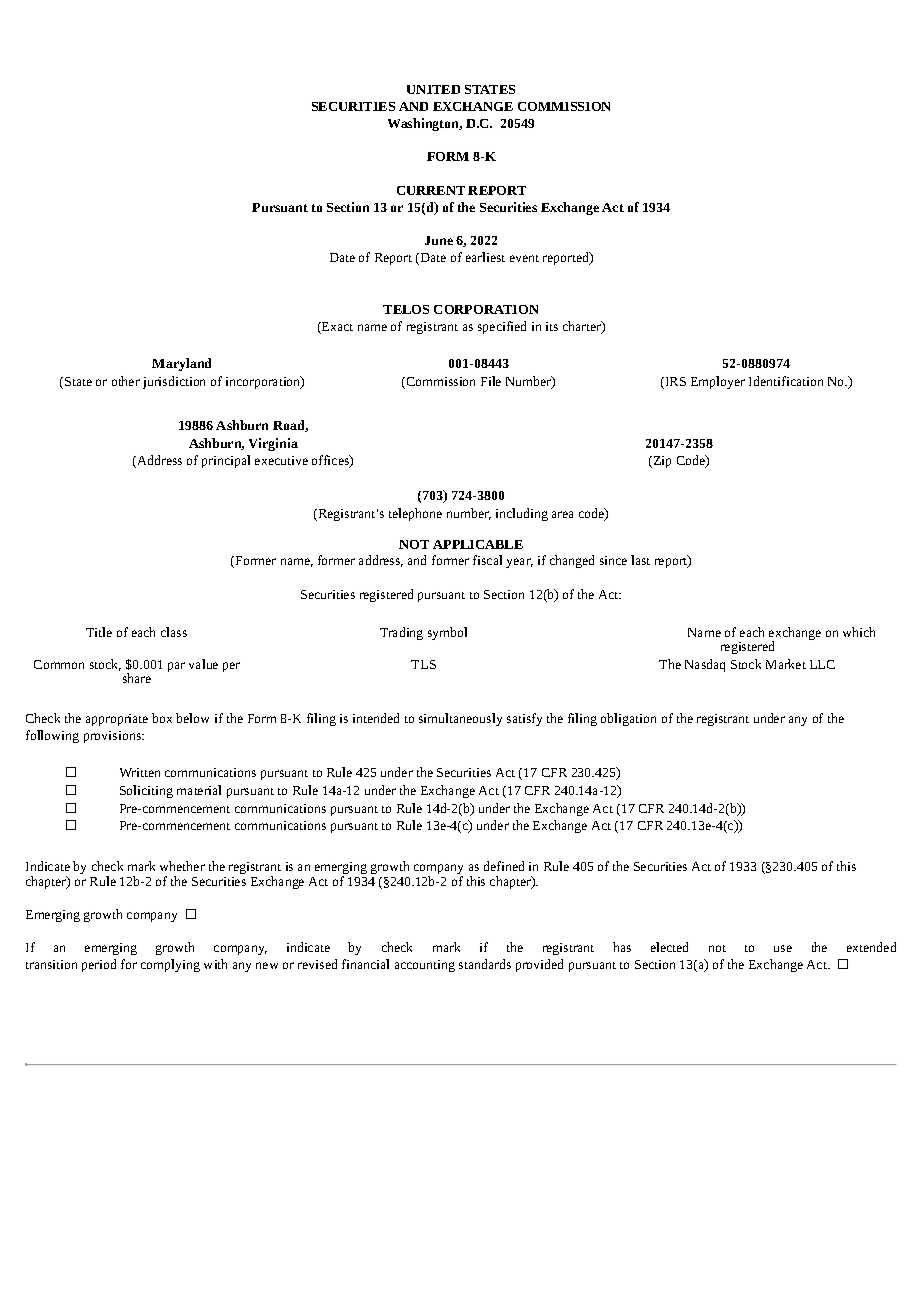 The width and height of the page is (924, 1308). I want to click on event, so click(524, 258).
